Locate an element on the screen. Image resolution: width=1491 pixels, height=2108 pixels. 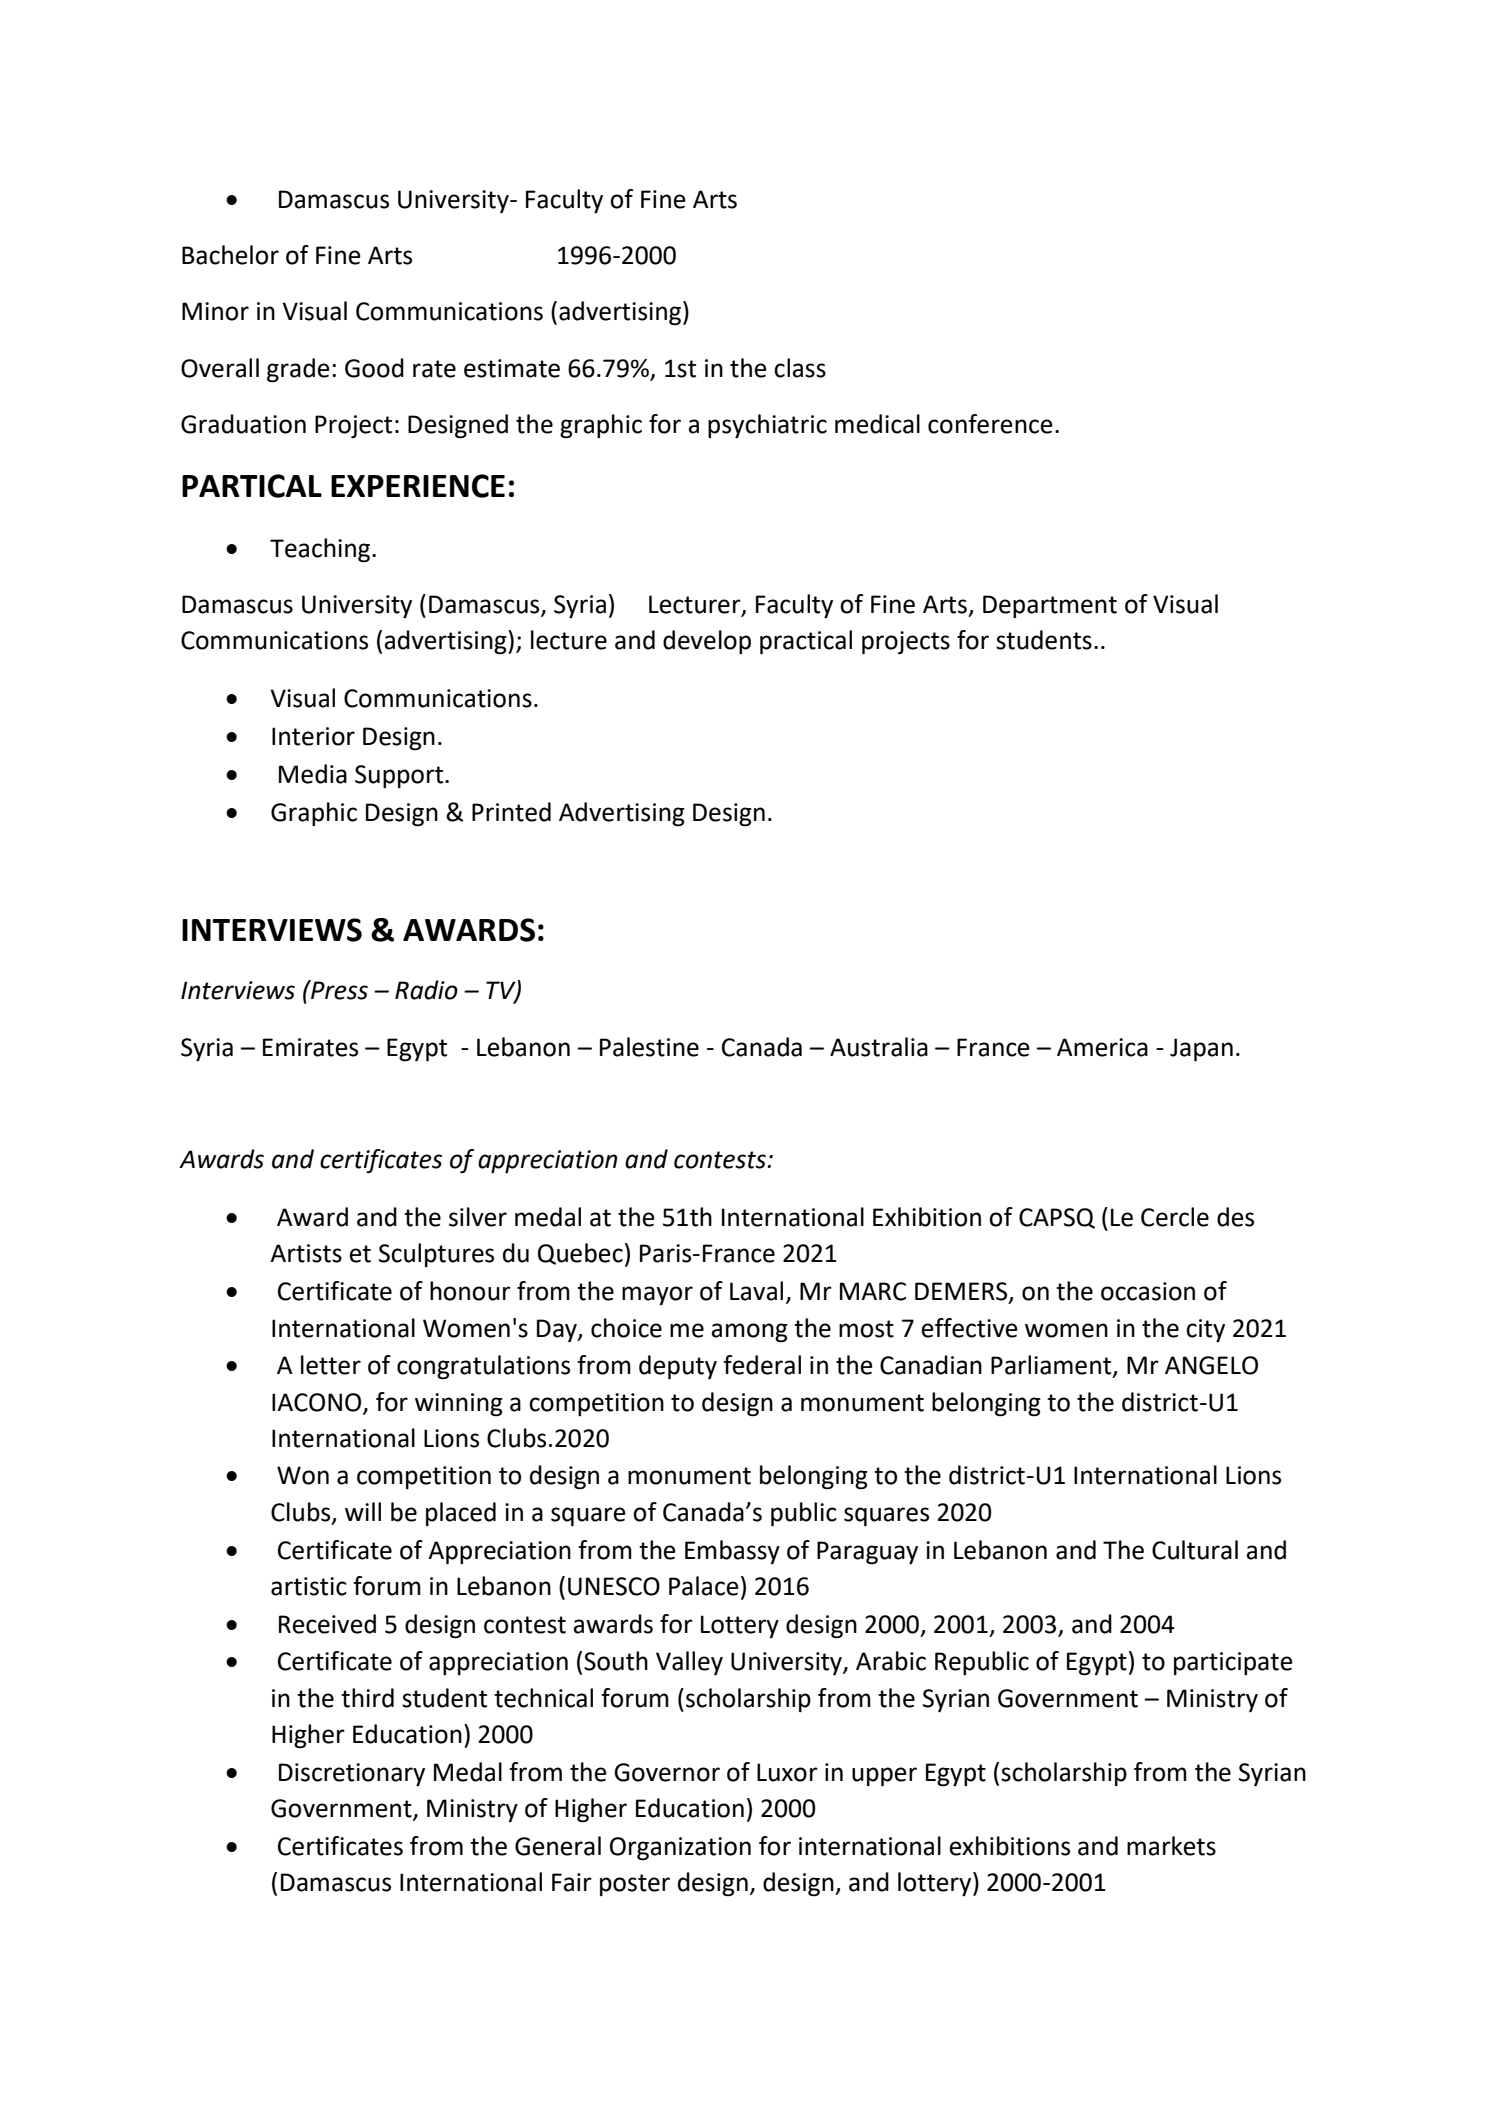
Won is located at coordinates (303, 1475).
